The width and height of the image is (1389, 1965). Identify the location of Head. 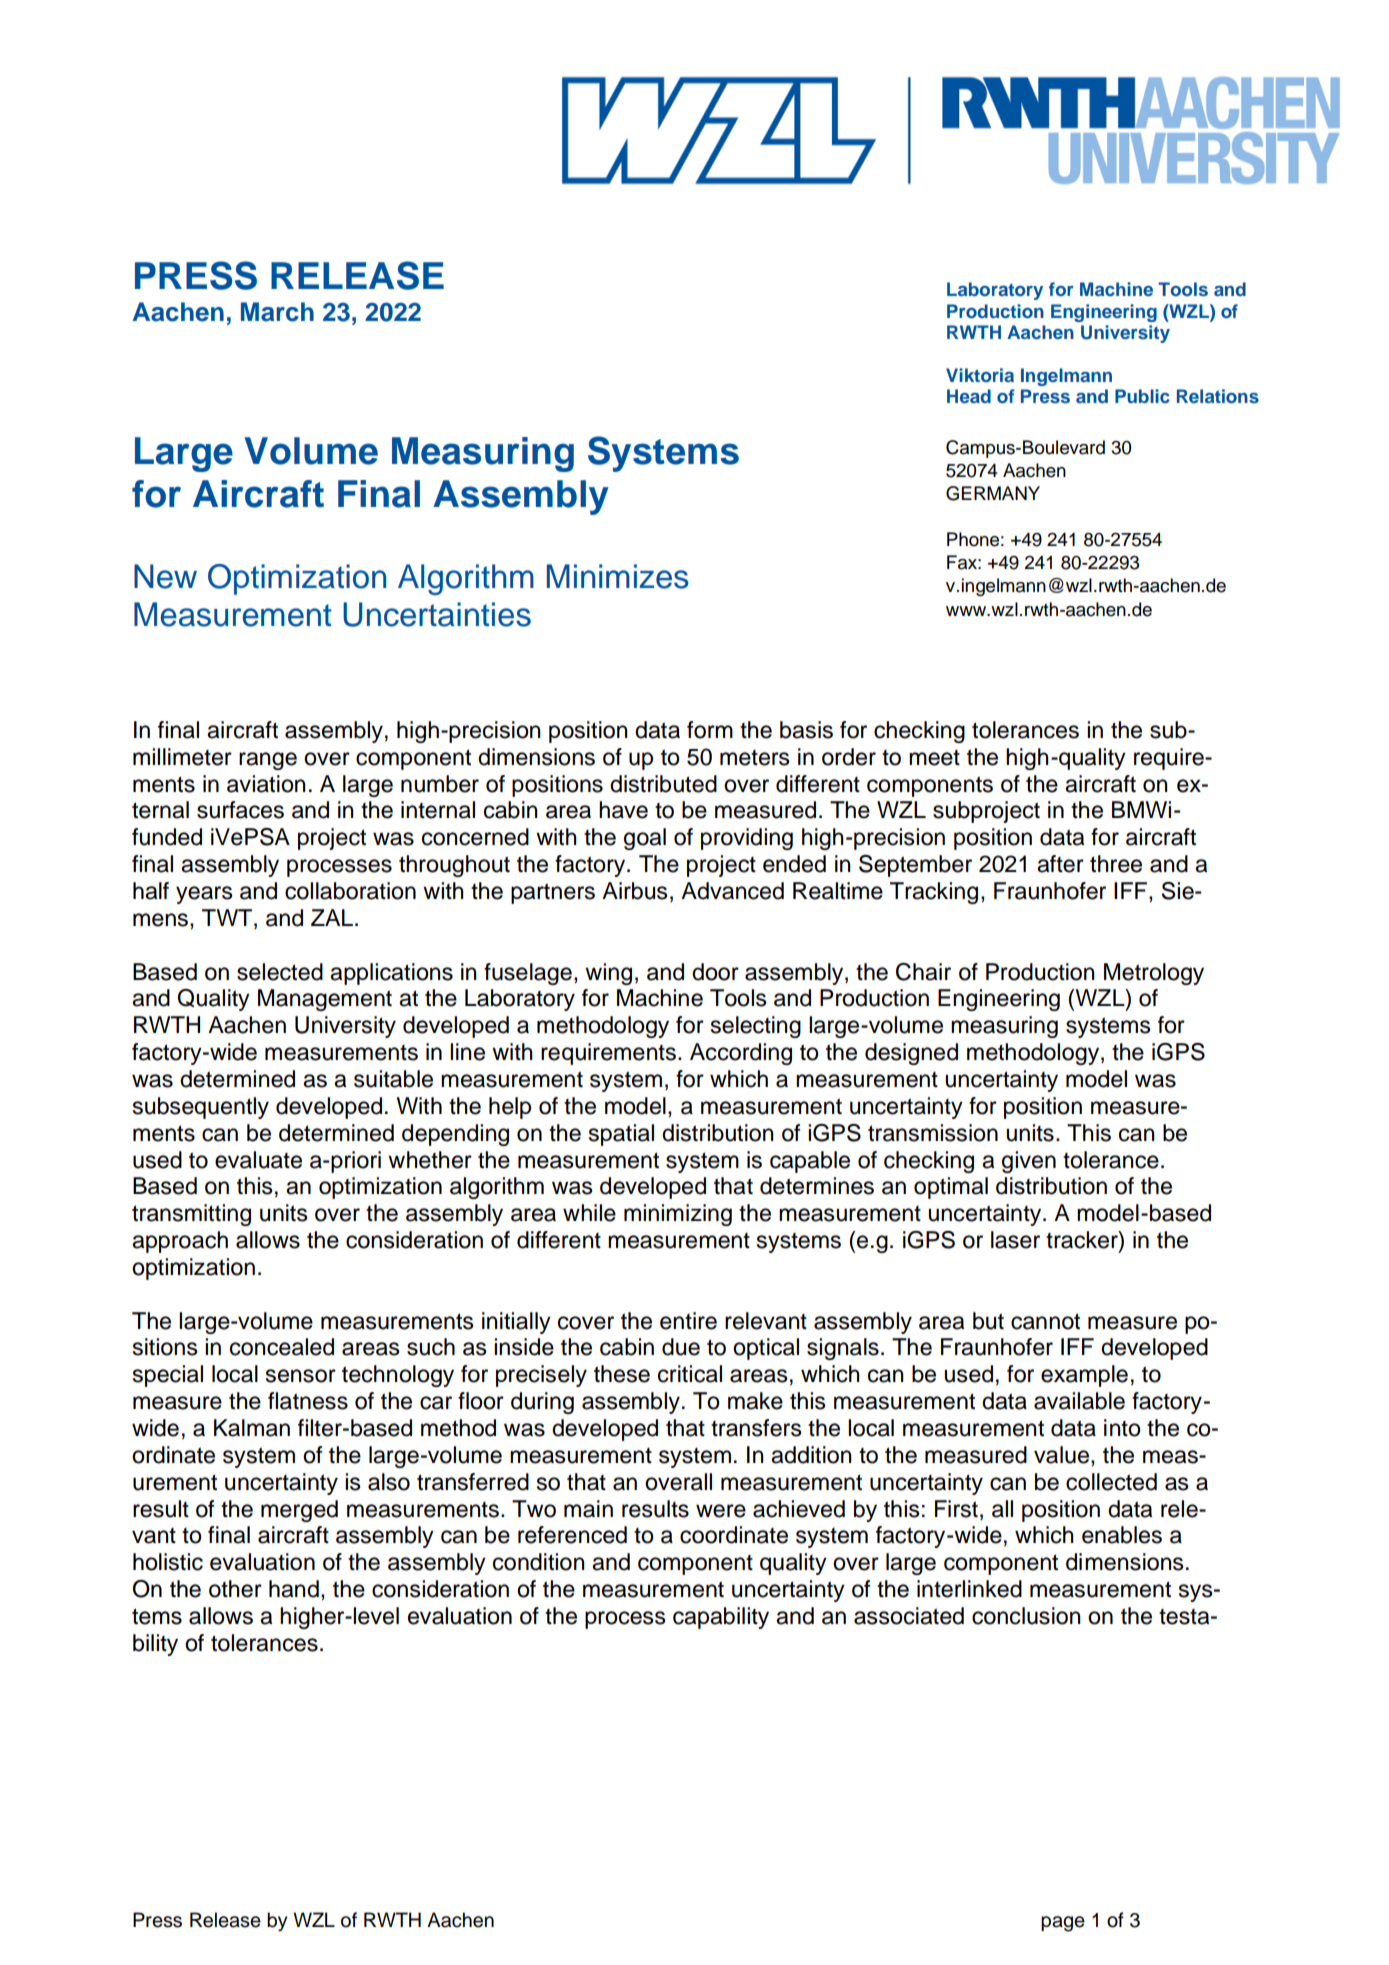
(969, 396).
